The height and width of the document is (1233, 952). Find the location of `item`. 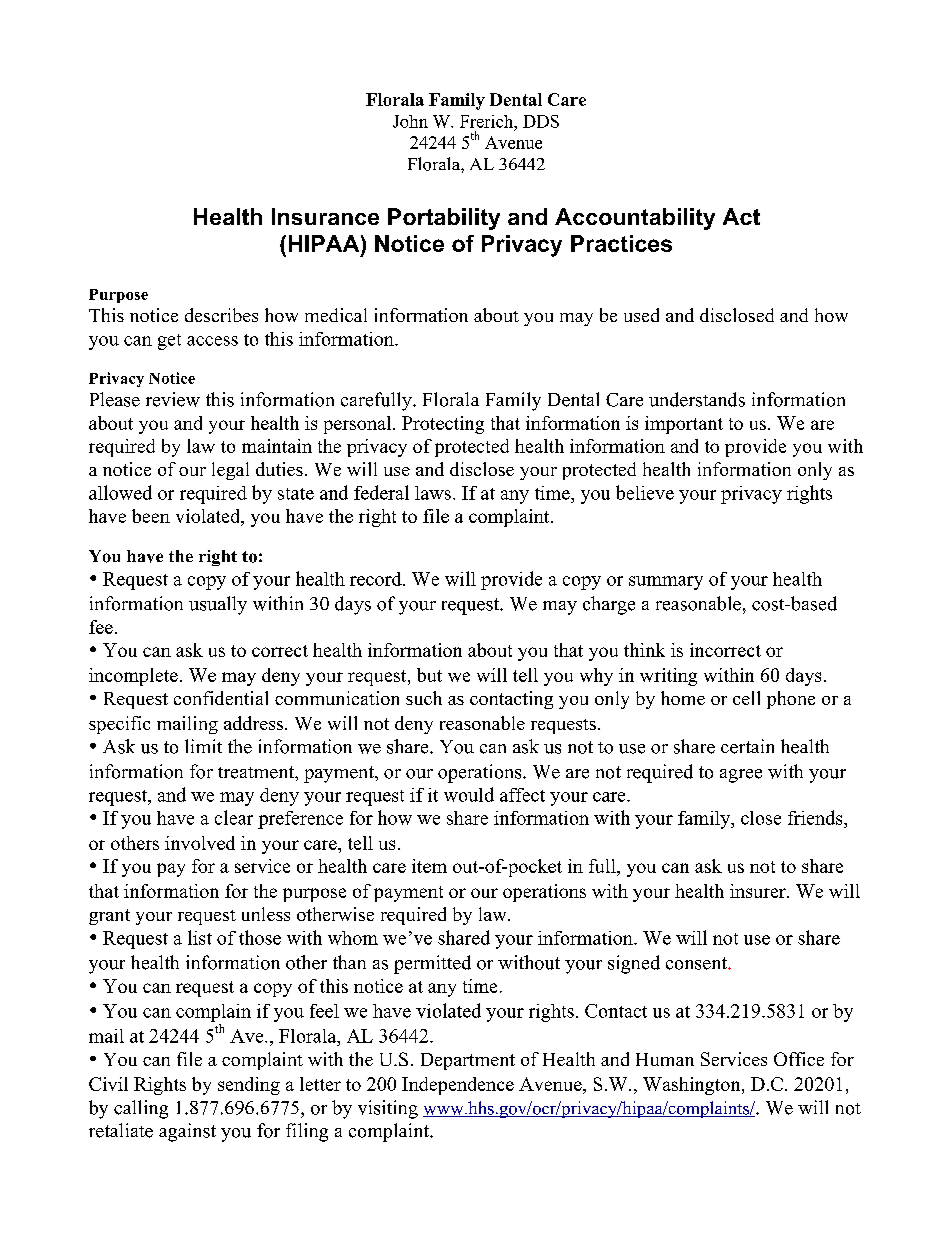

item is located at coordinates (429, 866).
